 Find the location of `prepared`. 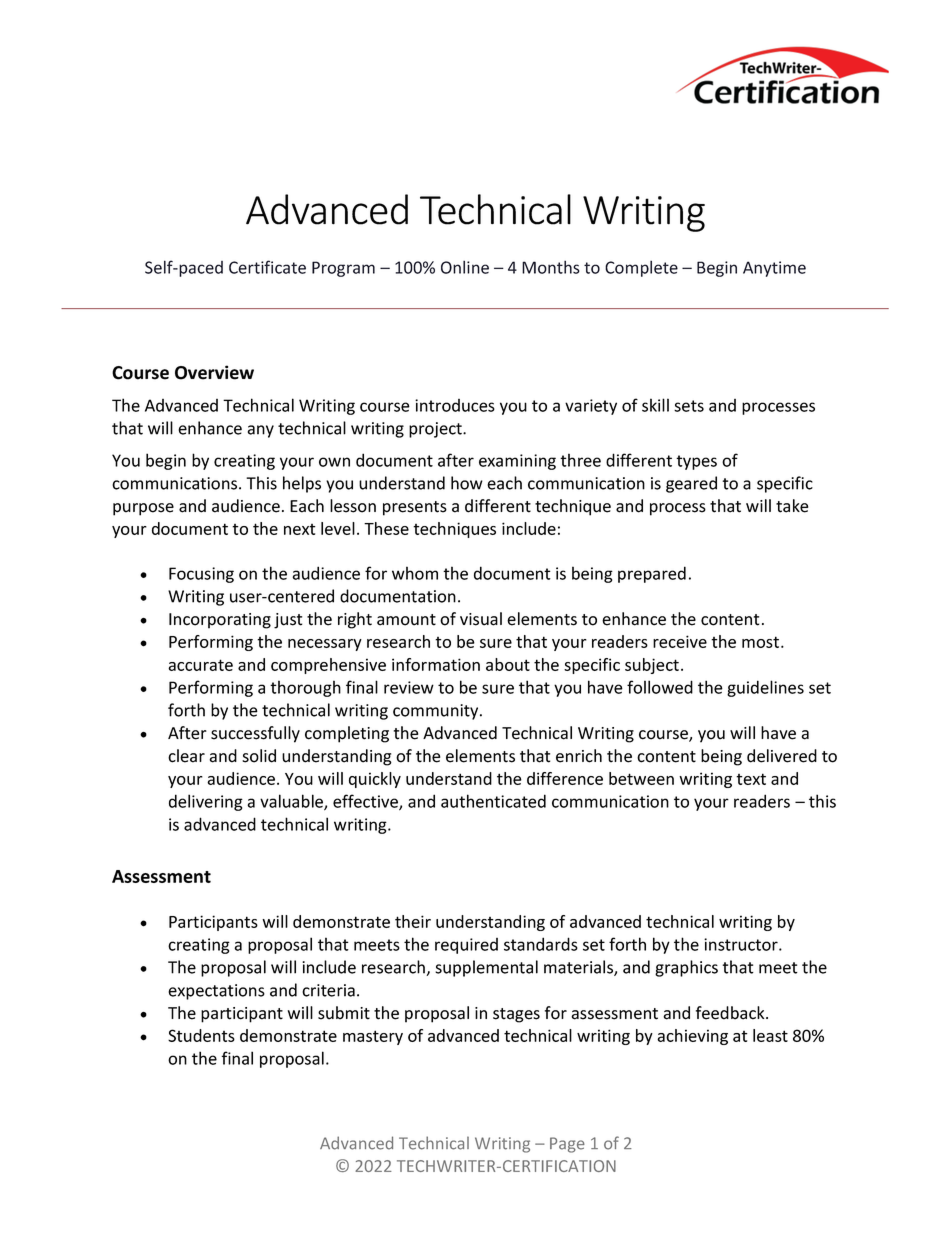

prepared is located at coordinates (652, 574).
